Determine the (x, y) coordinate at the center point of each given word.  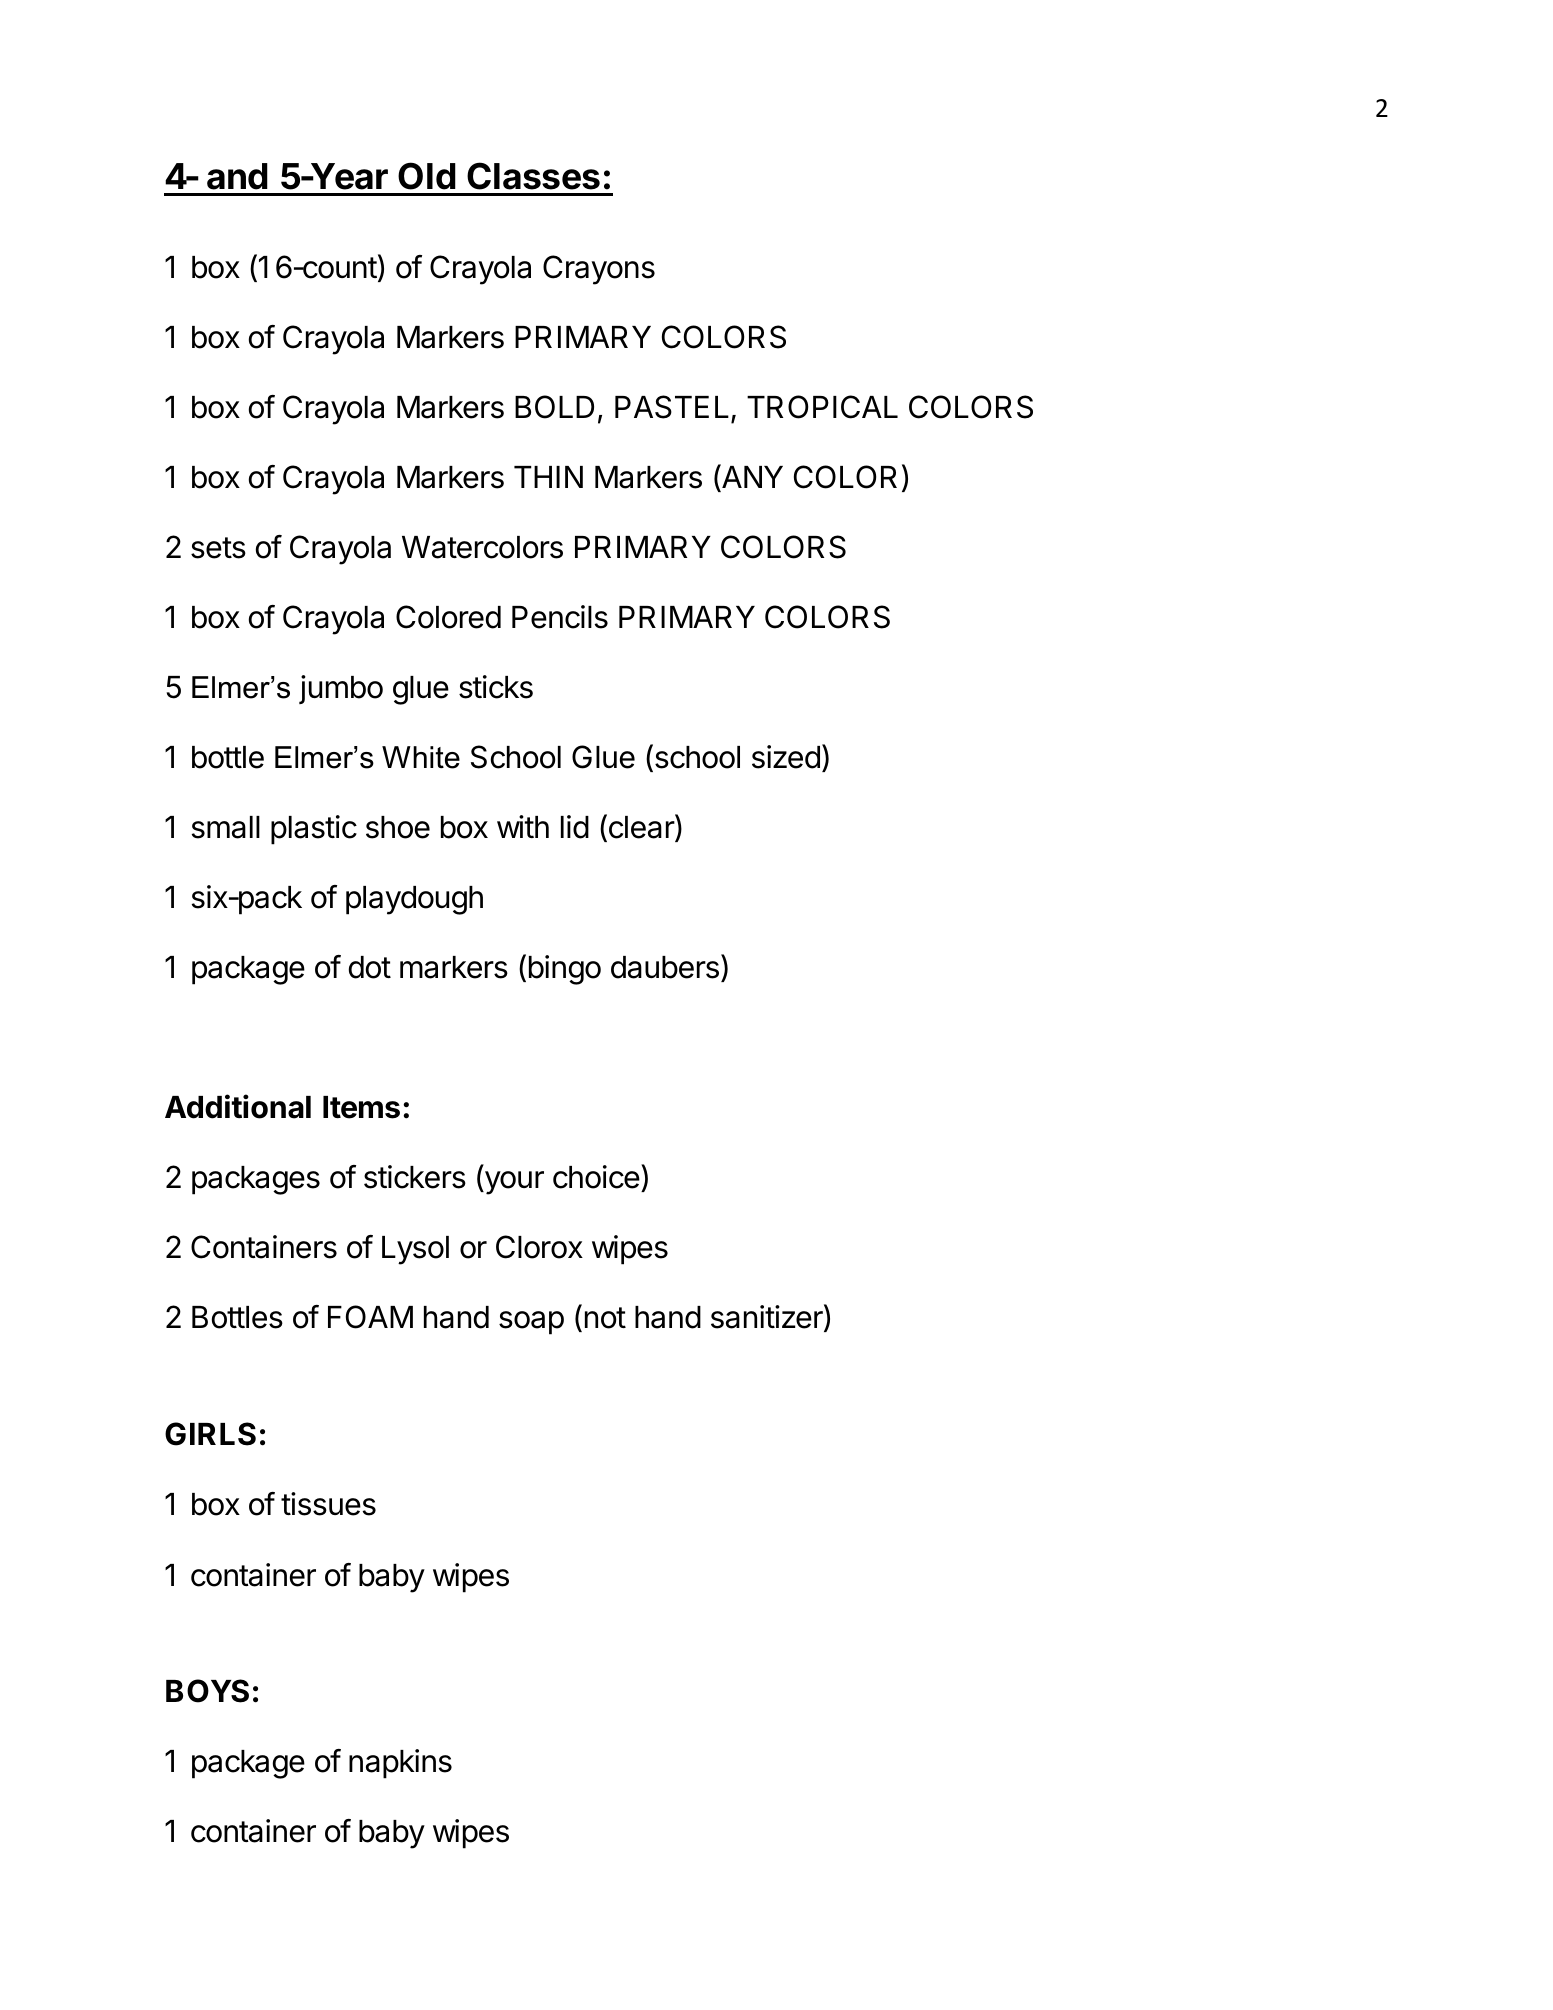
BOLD (554, 407)
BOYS (207, 1691)
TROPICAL (822, 407)
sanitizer (768, 1318)
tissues (328, 1504)
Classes (533, 176)
